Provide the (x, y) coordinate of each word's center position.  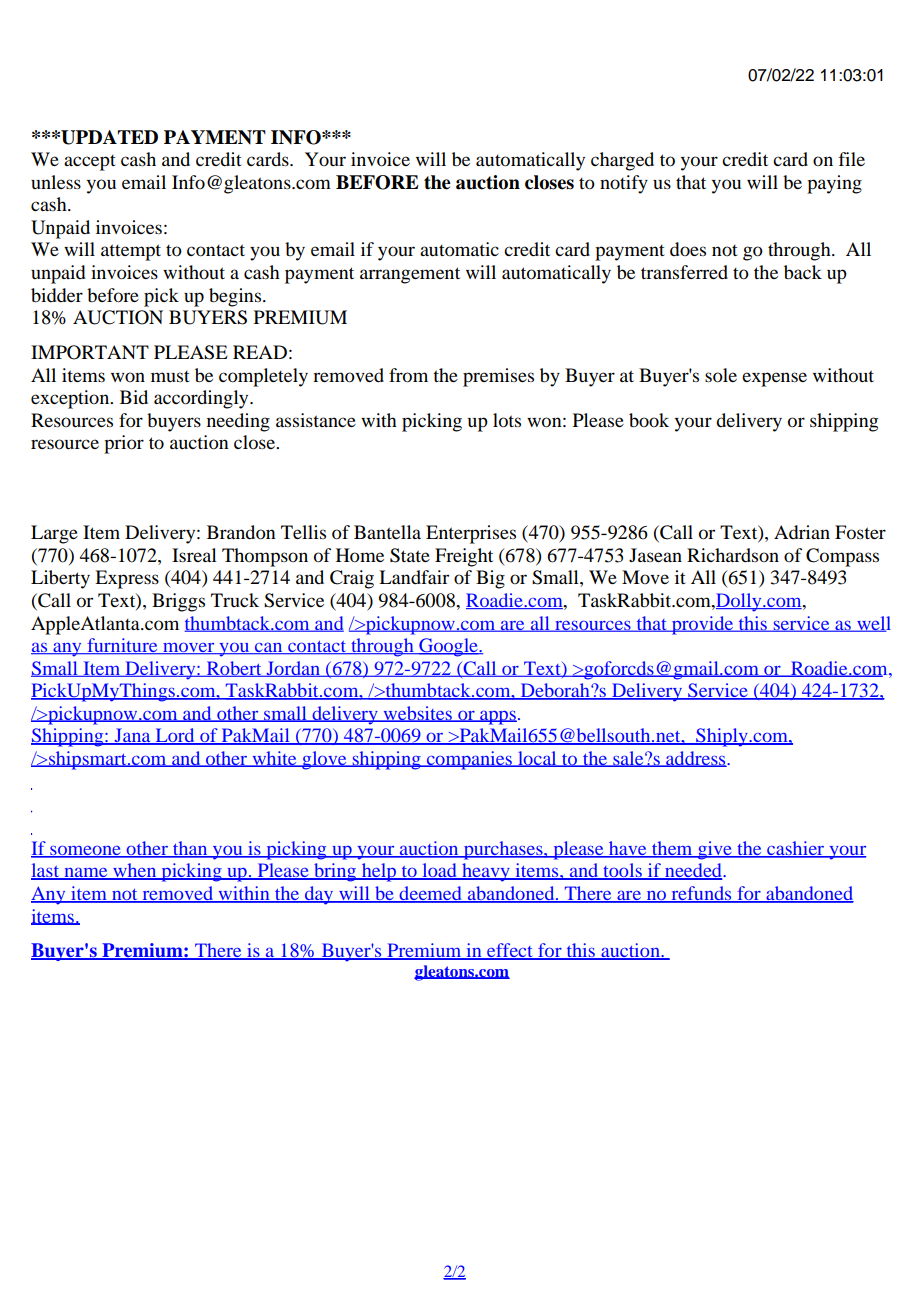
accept (90, 163)
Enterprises (471, 534)
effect (510, 951)
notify (624, 184)
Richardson (733, 555)
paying (834, 184)
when (135, 871)
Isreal (194, 555)
